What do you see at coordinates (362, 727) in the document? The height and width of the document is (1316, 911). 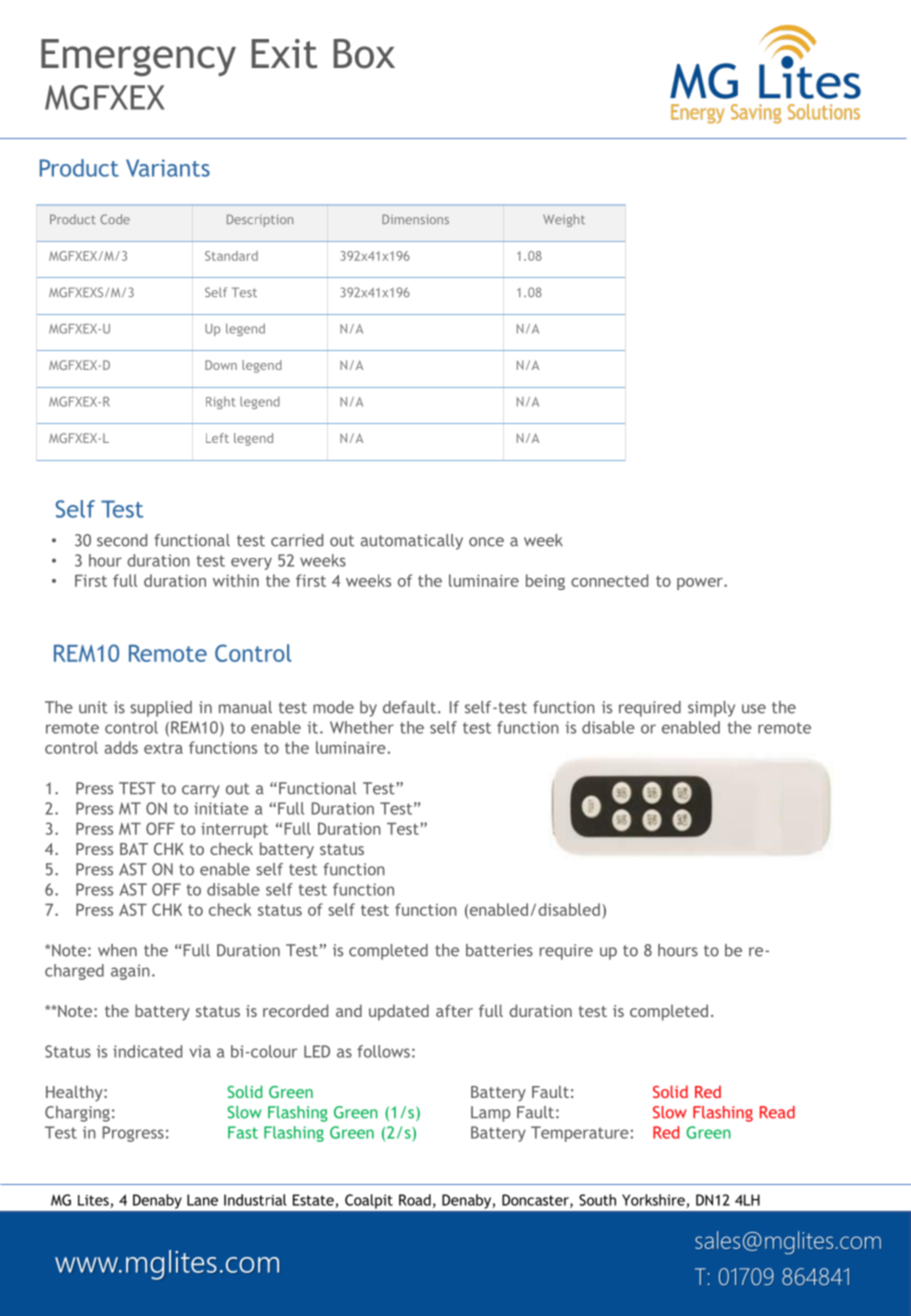 I see `Whether` at bounding box center [362, 727].
